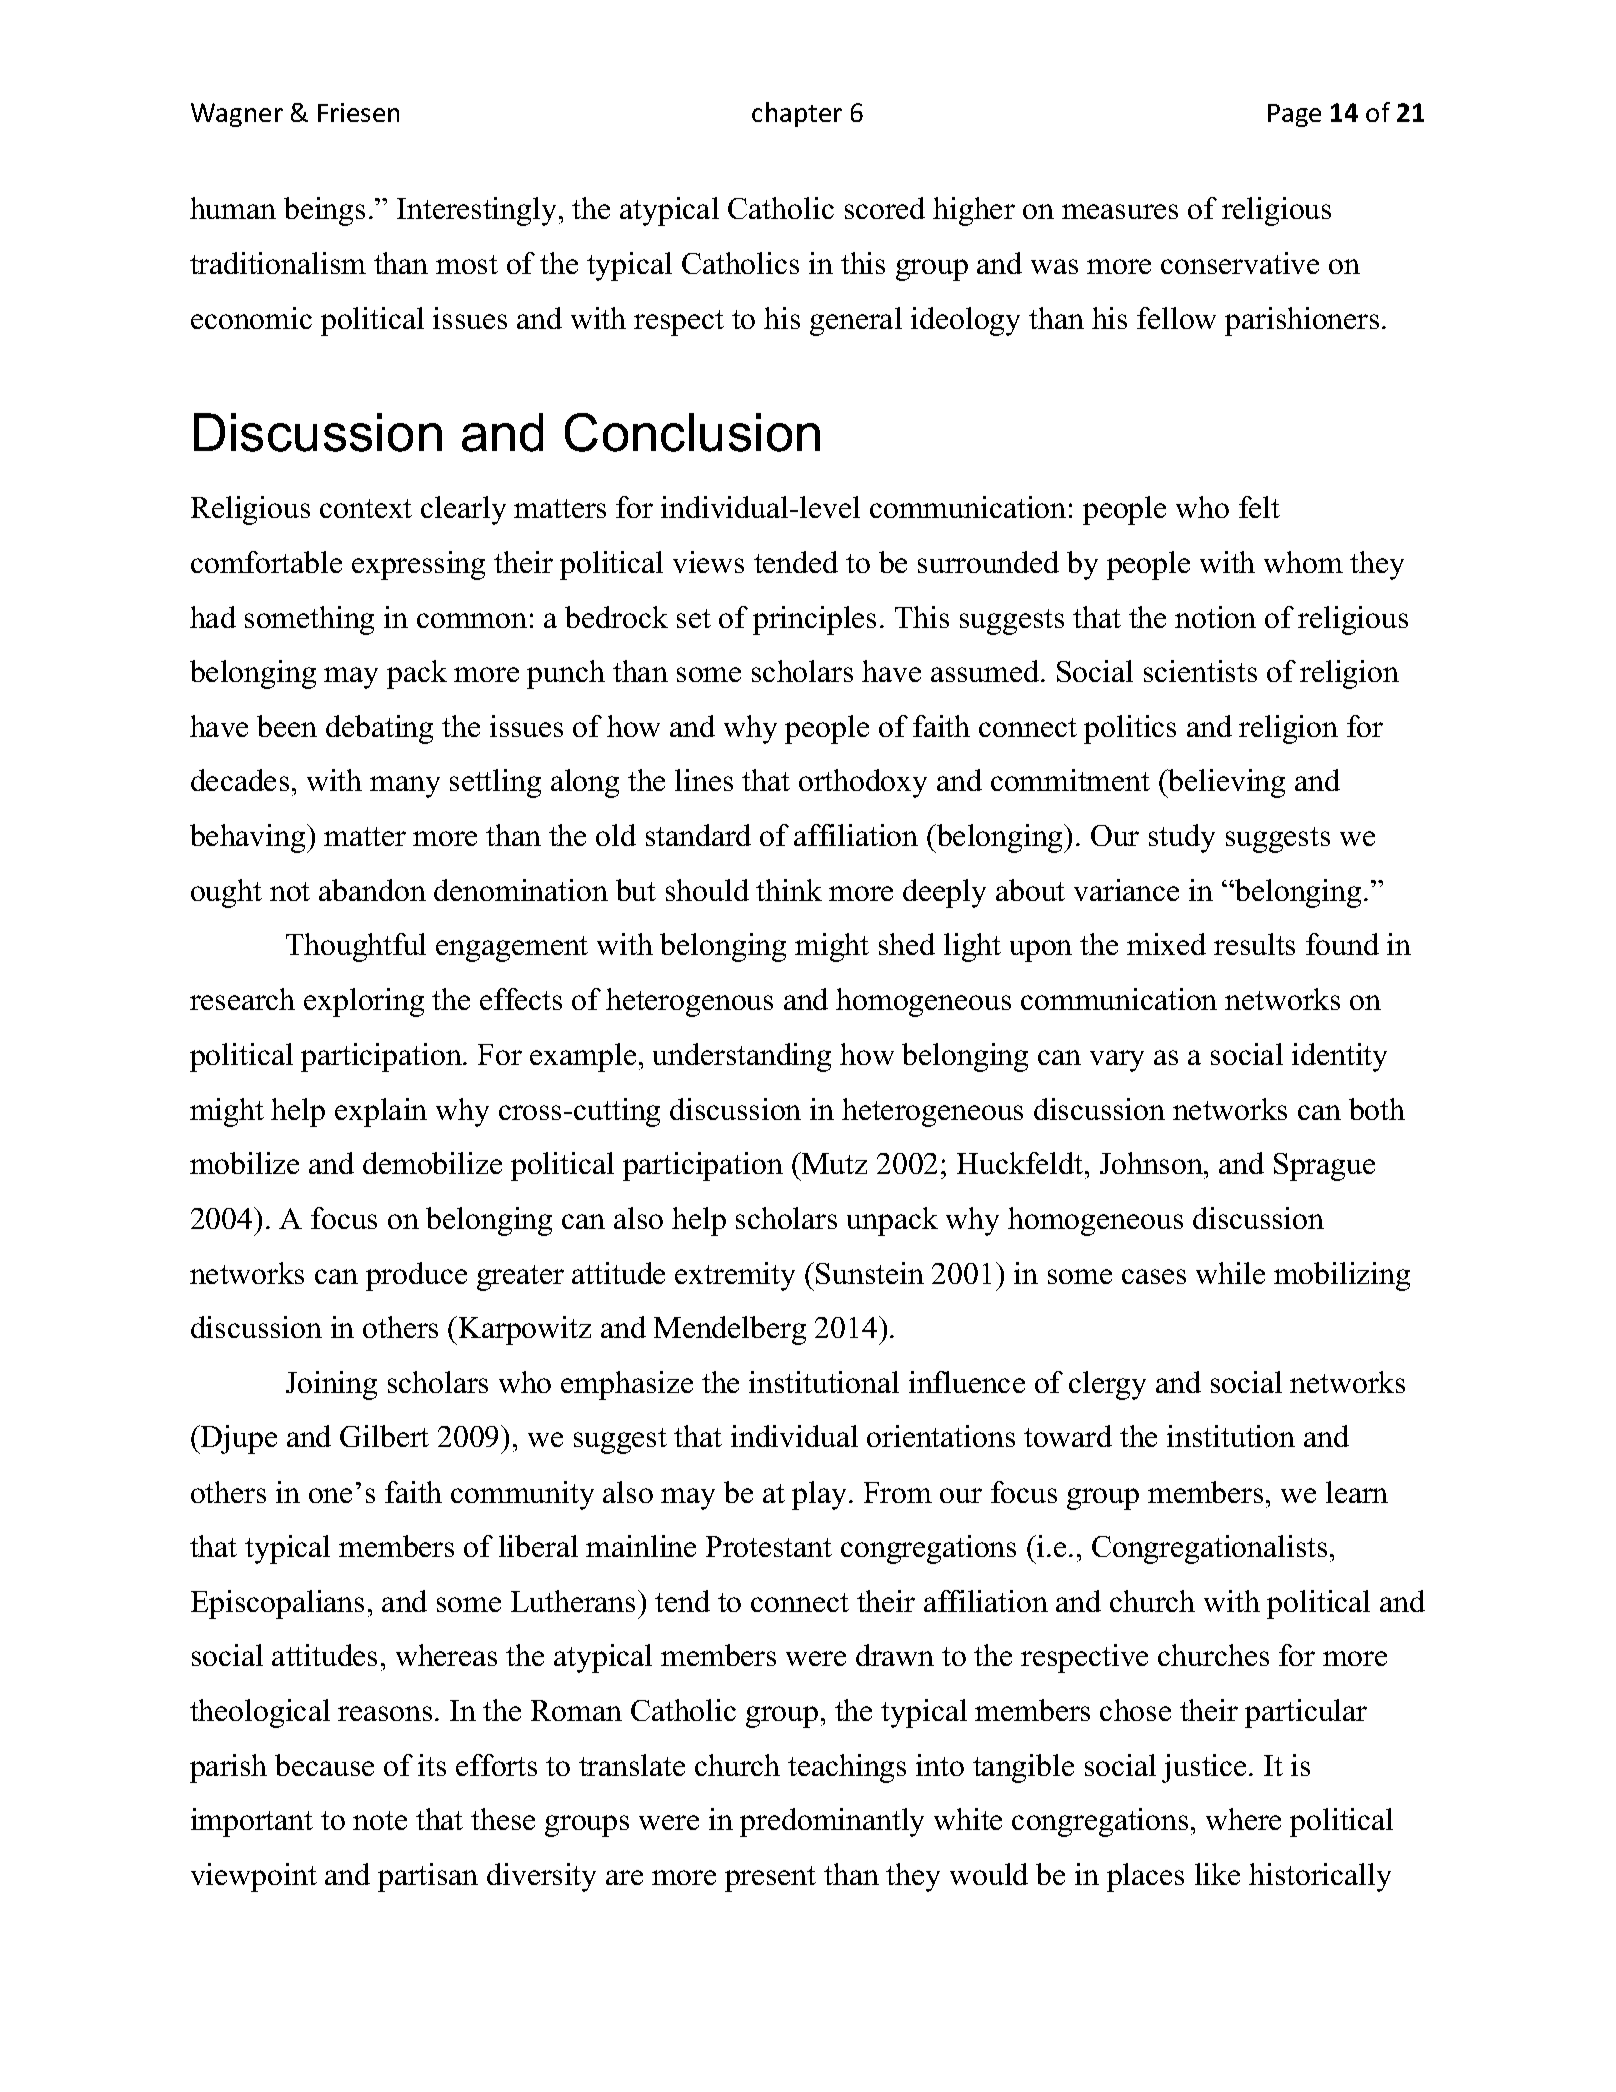 The image size is (1616, 2092). I want to click on predominantly, so click(832, 1822).
